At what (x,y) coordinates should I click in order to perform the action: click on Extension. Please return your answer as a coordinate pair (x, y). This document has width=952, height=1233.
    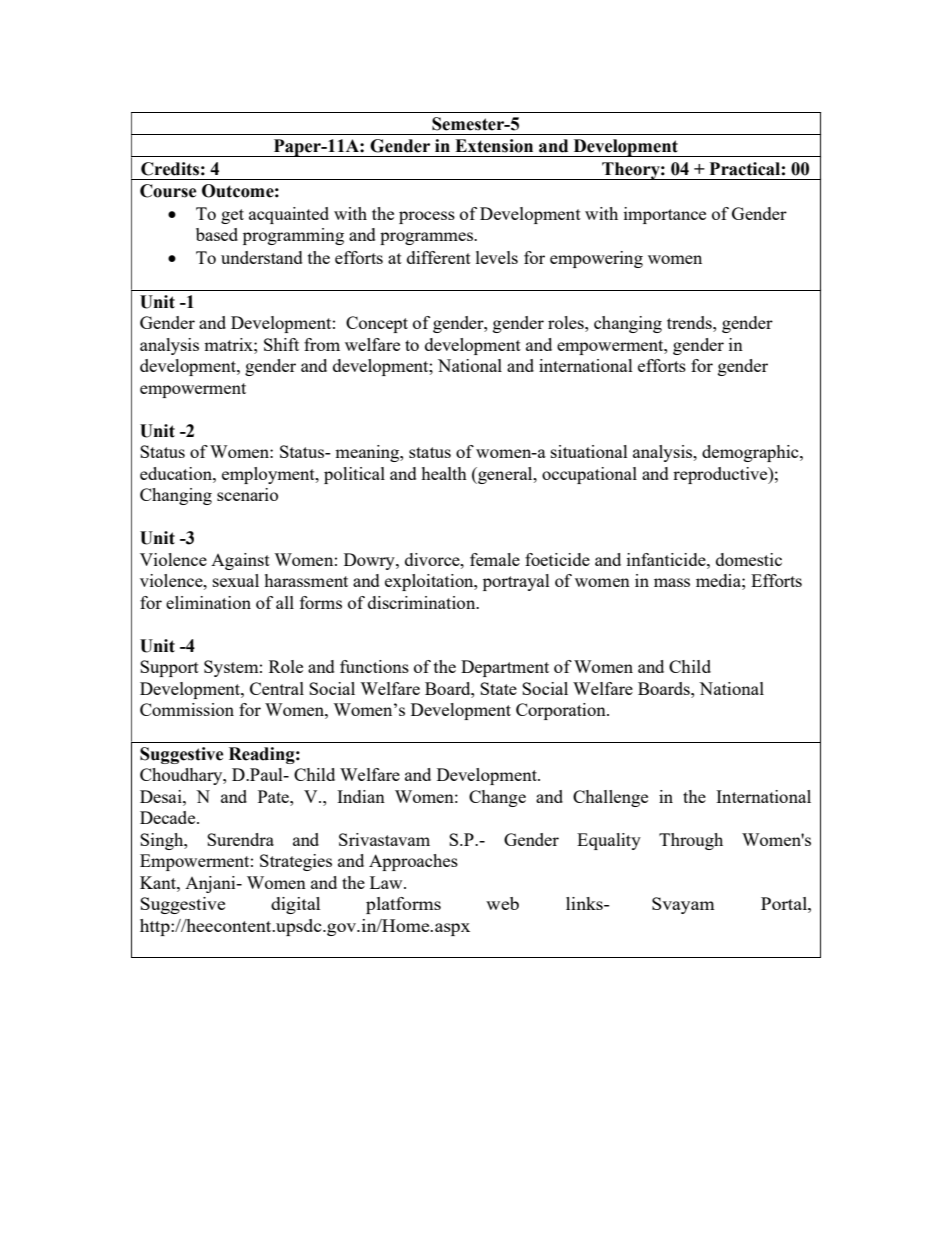
    Looking at the image, I should click on (494, 146).
